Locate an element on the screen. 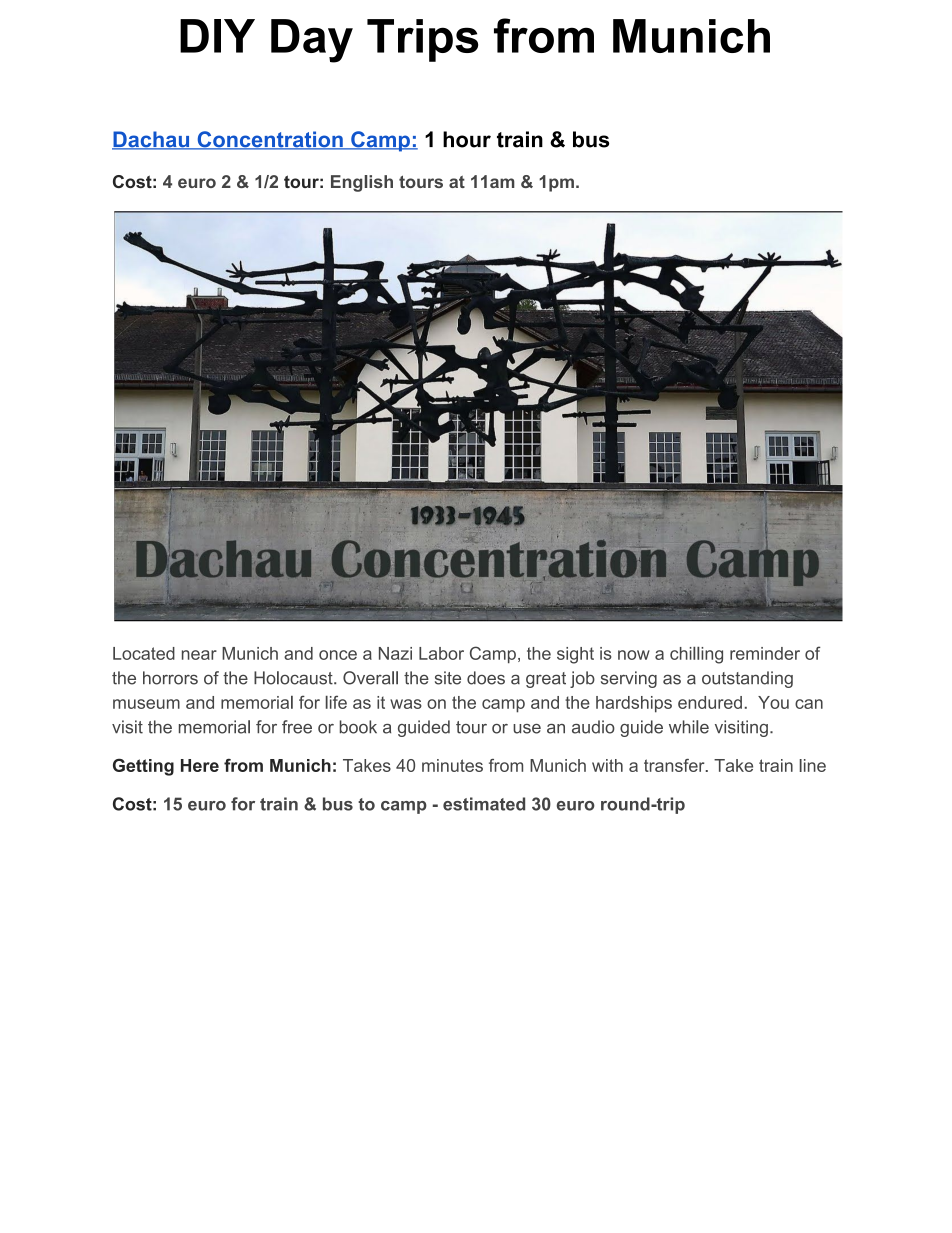 The image size is (952, 1233). English is located at coordinates (362, 183).
